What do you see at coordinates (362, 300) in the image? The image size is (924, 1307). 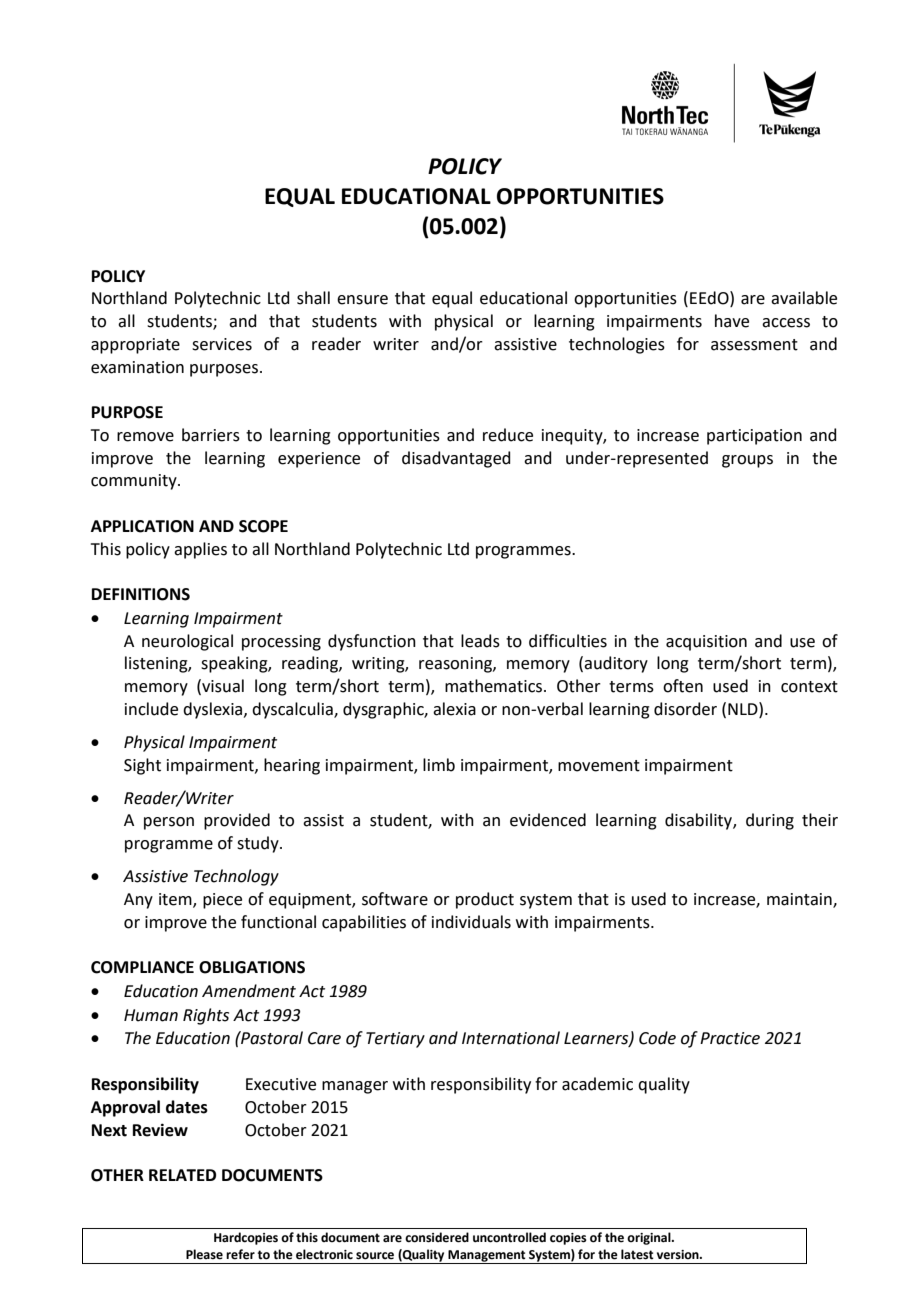 I see `ensure` at bounding box center [362, 300].
